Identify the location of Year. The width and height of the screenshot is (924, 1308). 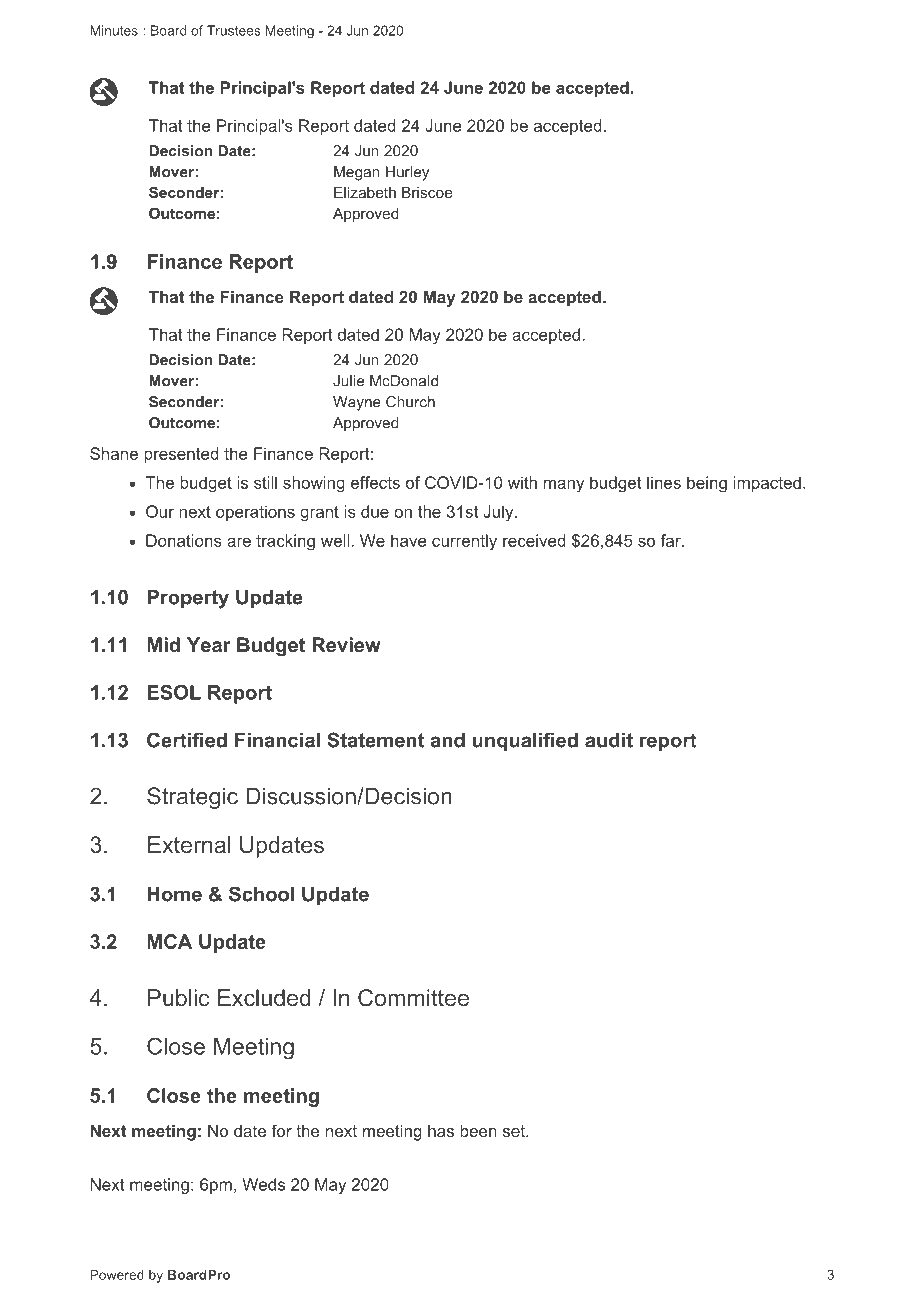
(209, 644).
